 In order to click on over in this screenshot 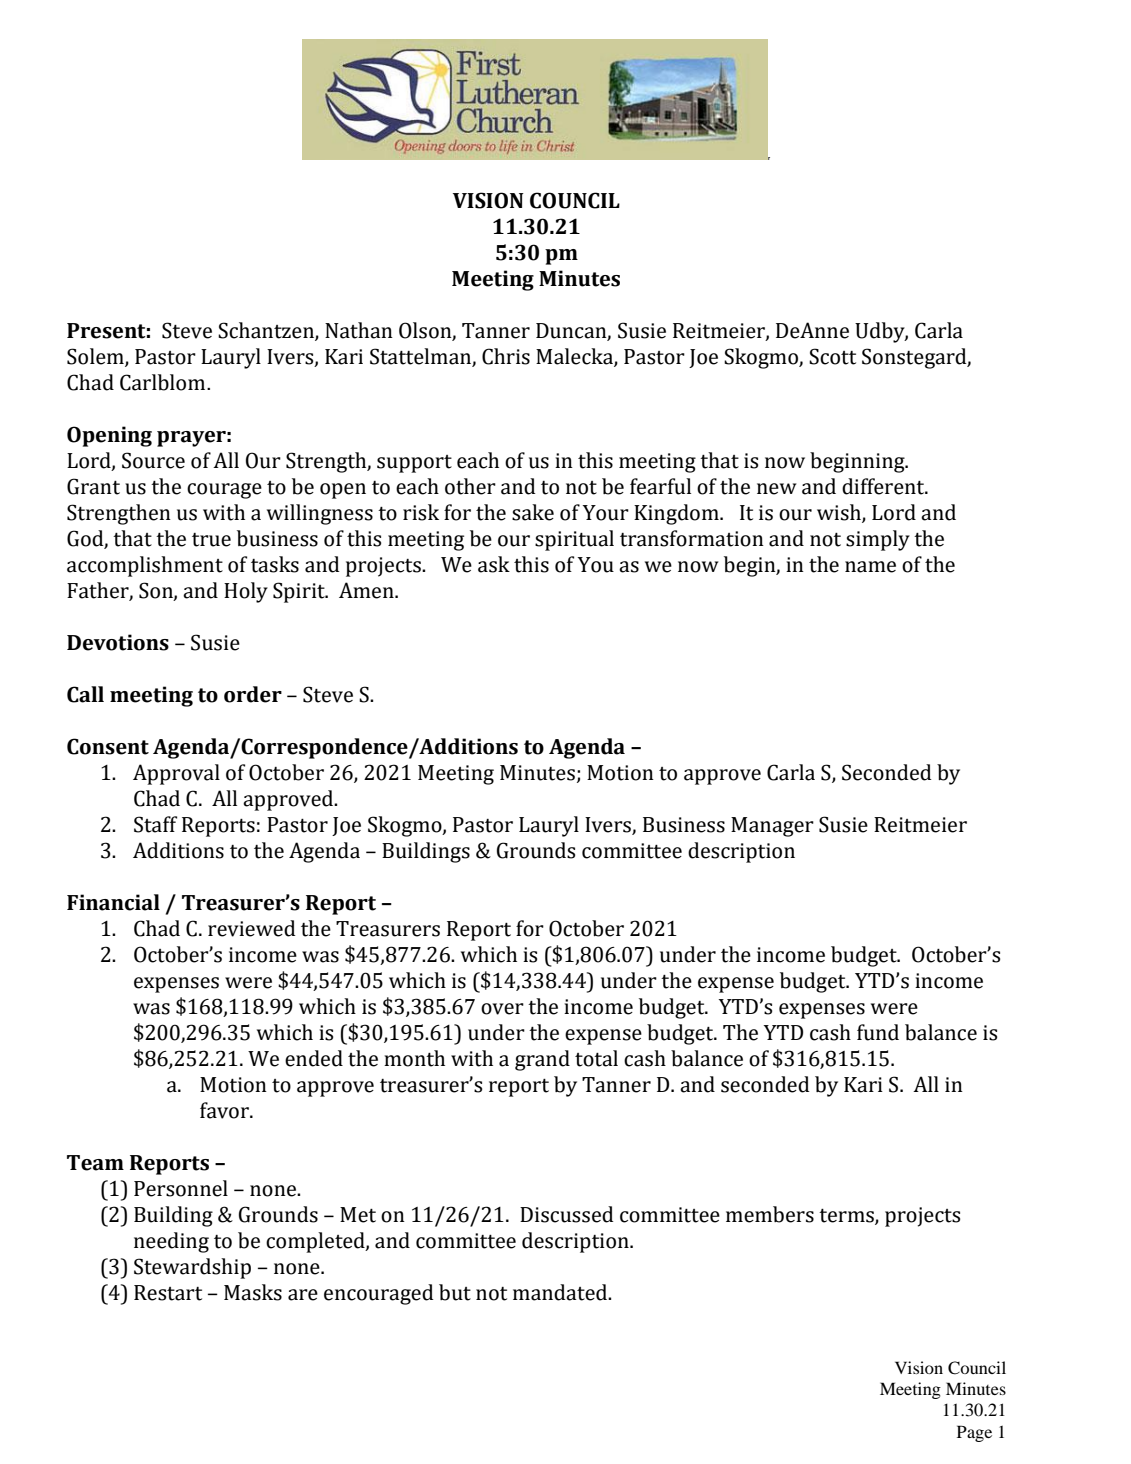, I will do `click(502, 1009)`.
